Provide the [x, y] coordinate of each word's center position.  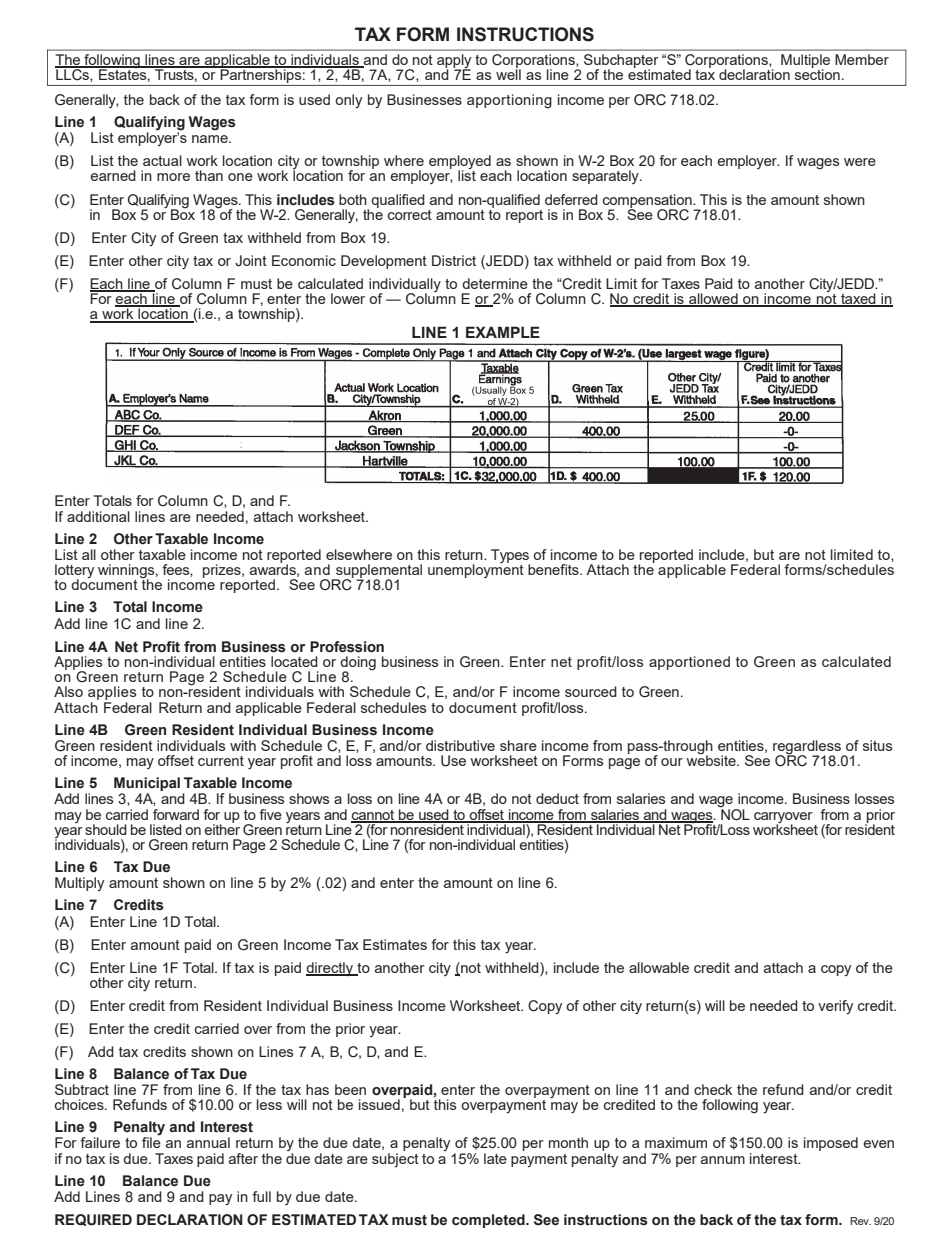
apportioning [509, 101]
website [712, 759]
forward [176, 814]
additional [98, 516]
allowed [713, 300]
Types [510, 557]
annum [723, 1160]
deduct [557, 798]
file [151, 1142]
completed [489, 1221]
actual [162, 160]
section [817, 73]
